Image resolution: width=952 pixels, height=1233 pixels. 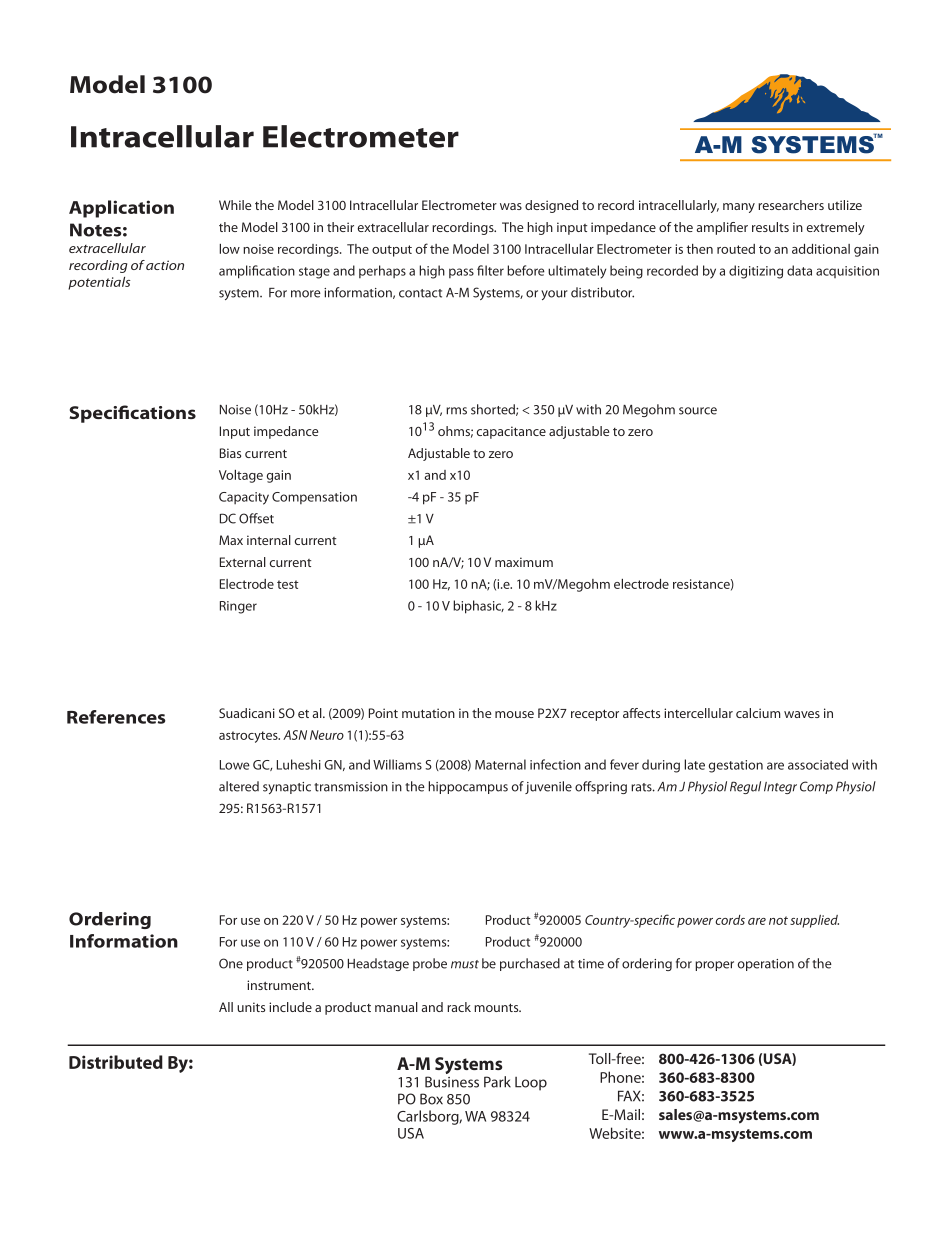 What do you see at coordinates (478, 607) in the screenshot?
I see `biphasic` at bounding box center [478, 607].
